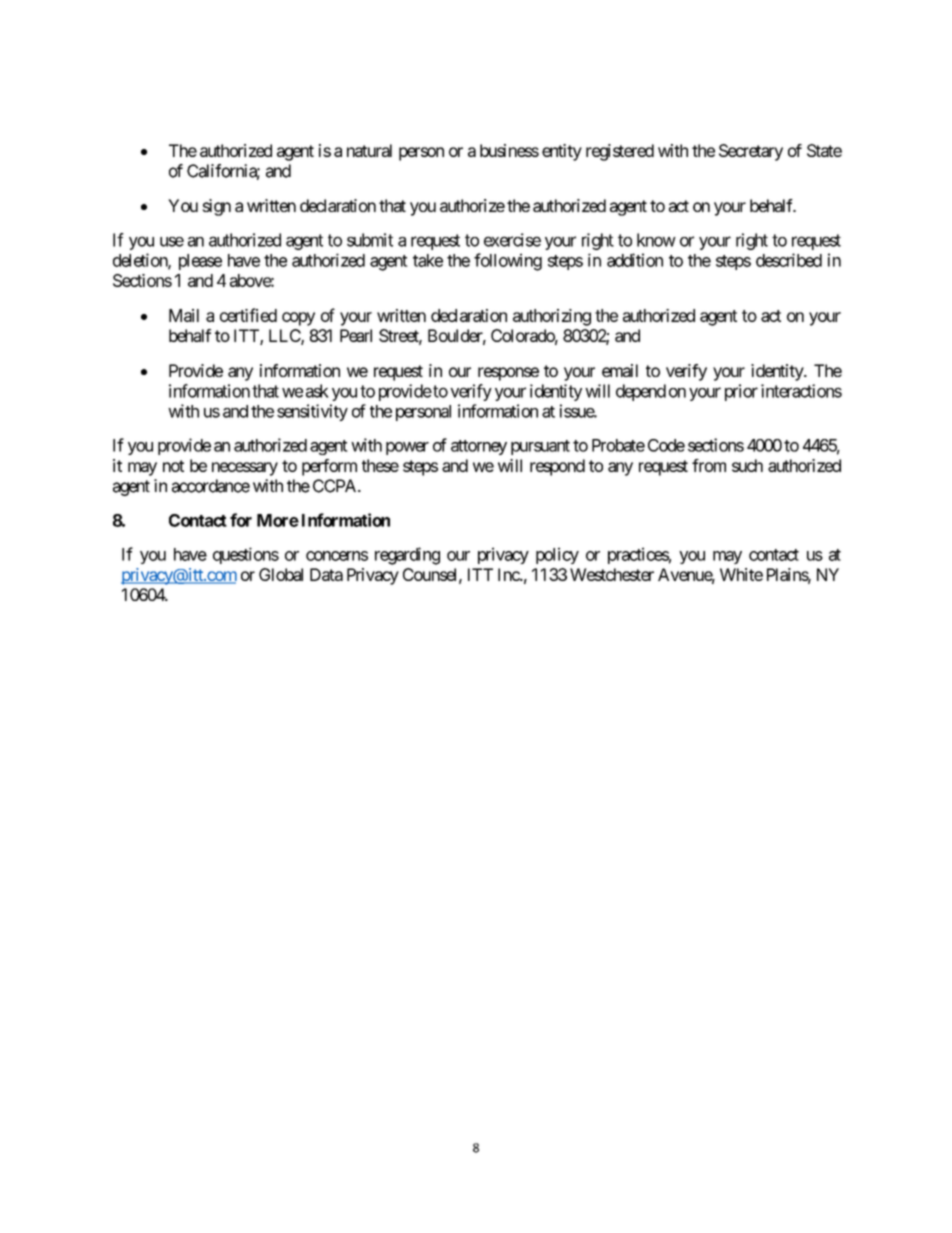  Describe the element at coordinates (356, 335) in the screenshot. I see `Pearl` at that location.
